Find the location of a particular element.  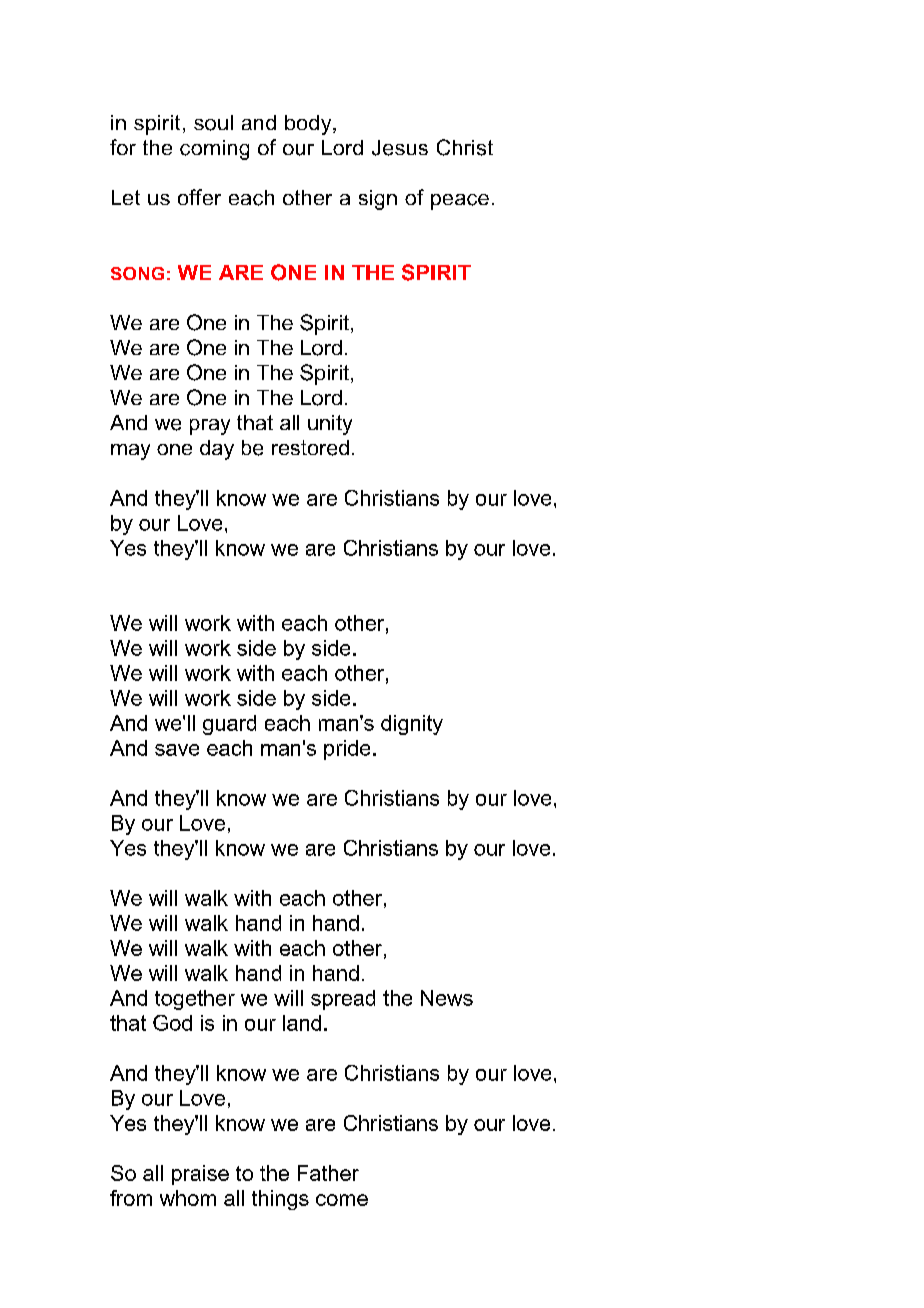

dignity is located at coordinates (412, 725).
